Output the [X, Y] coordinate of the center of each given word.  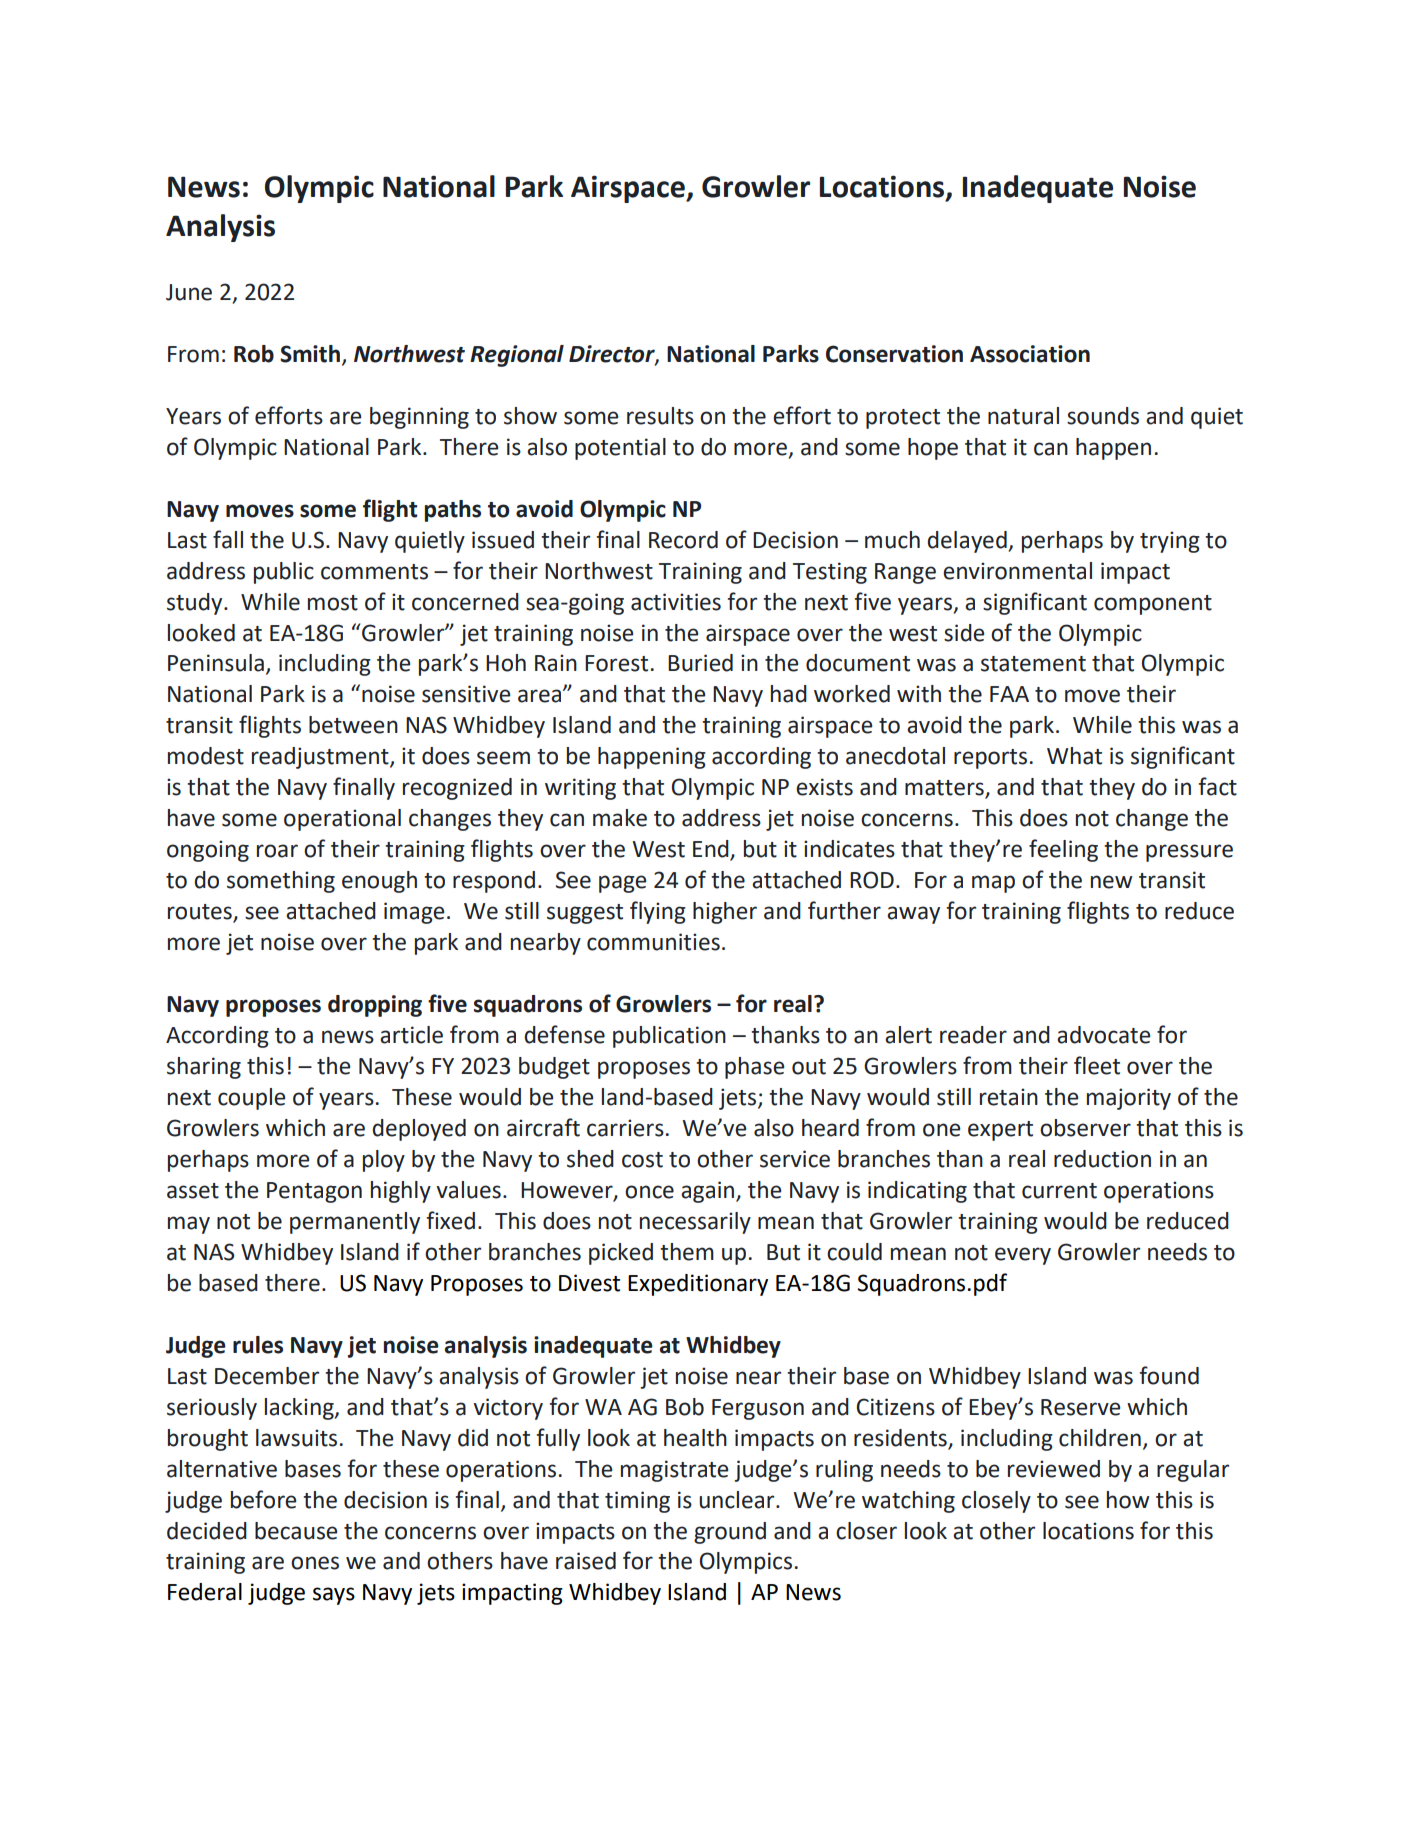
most [333, 603]
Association [1030, 354]
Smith [310, 354]
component [1153, 605]
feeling [1063, 850]
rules [258, 1345]
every [1023, 1256]
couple [251, 1099]
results [660, 416]
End [712, 850]
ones [315, 1563]
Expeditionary [698, 1285]
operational [342, 820]
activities [676, 602]
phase [754, 1068]
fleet [1097, 1065]
